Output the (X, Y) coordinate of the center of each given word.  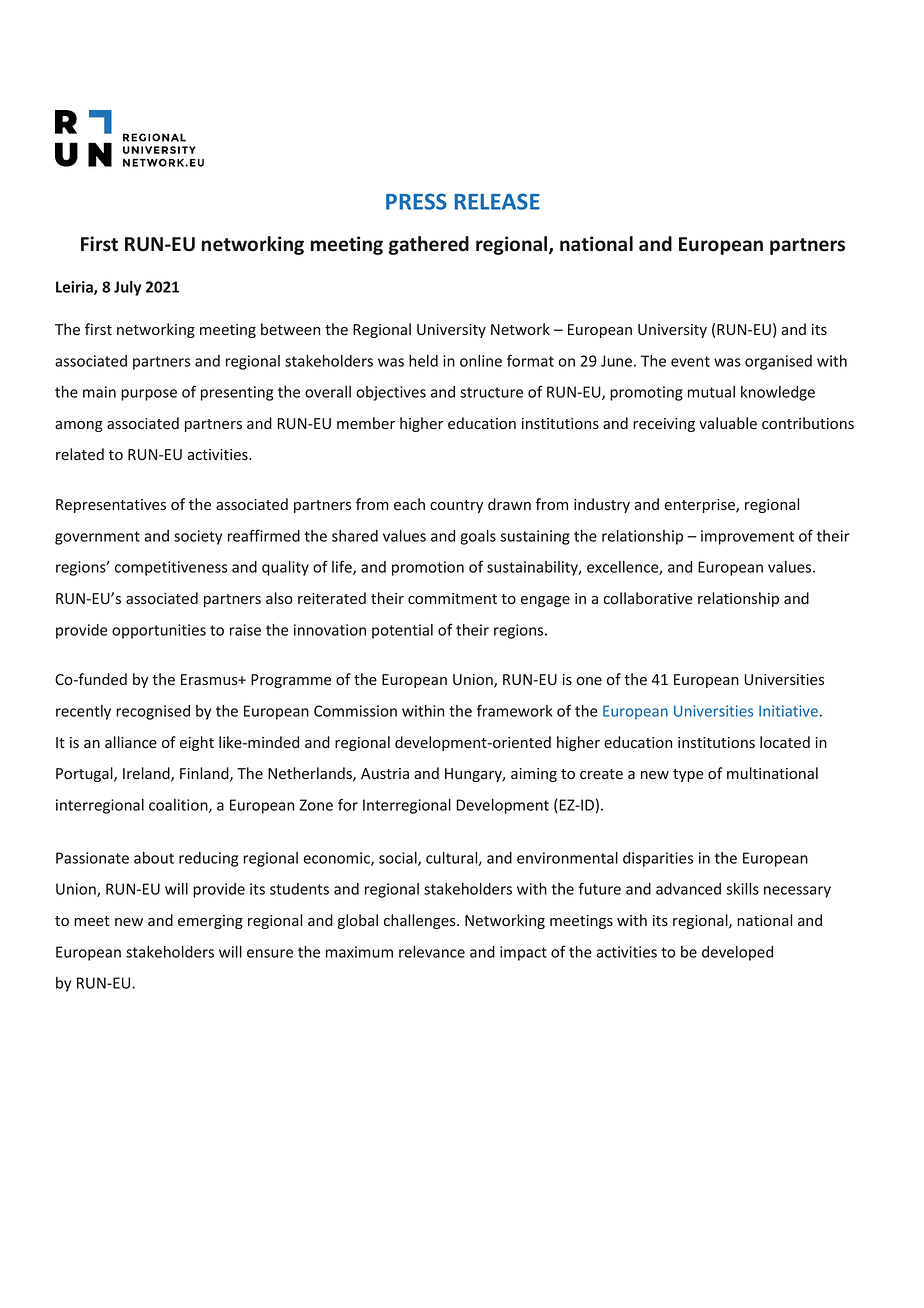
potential (402, 631)
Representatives (111, 506)
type (688, 775)
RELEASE (497, 201)
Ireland (147, 774)
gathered (428, 245)
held (423, 361)
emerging (210, 922)
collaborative (648, 598)
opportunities (159, 631)
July (127, 288)
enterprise (700, 506)
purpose (149, 395)
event (690, 361)
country (456, 506)
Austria (385, 773)
